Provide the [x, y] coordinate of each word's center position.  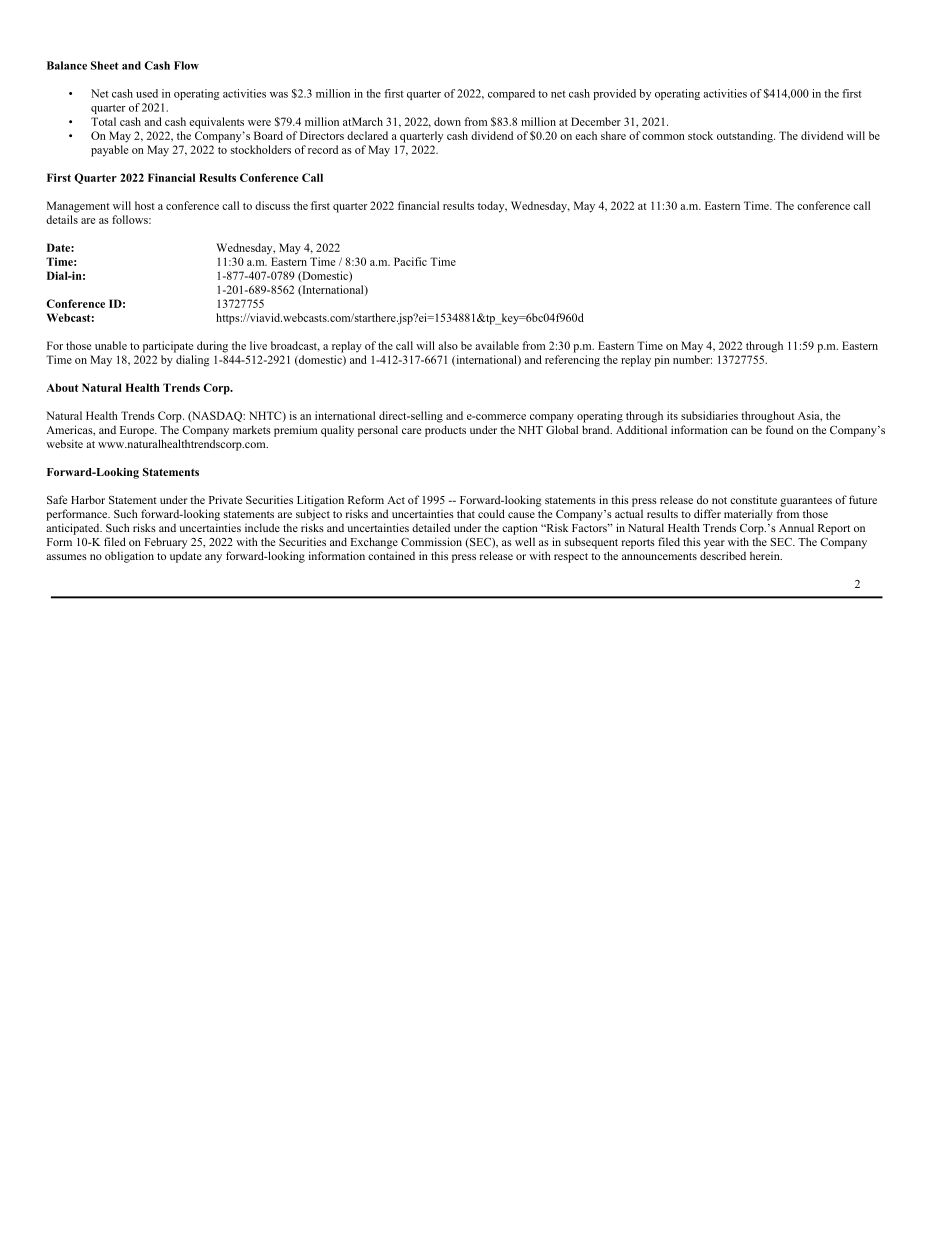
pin [662, 361]
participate [168, 347]
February [165, 543]
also [448, 345]
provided [614, 94]
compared [511, 94]
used [147, 93]
